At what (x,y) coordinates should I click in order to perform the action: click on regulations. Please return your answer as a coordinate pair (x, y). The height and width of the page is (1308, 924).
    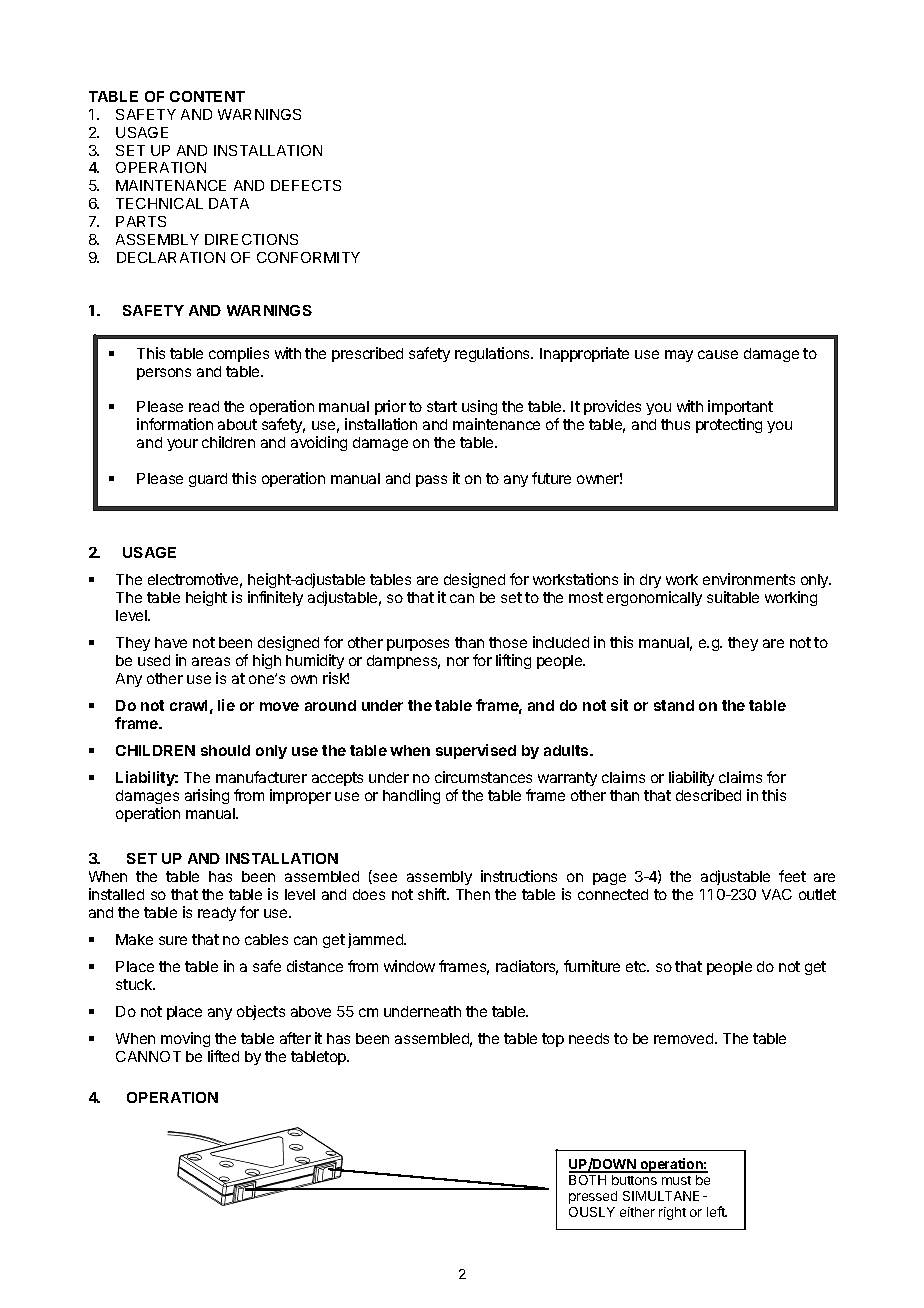
    Looking at the image, I should click on (493, 354).
